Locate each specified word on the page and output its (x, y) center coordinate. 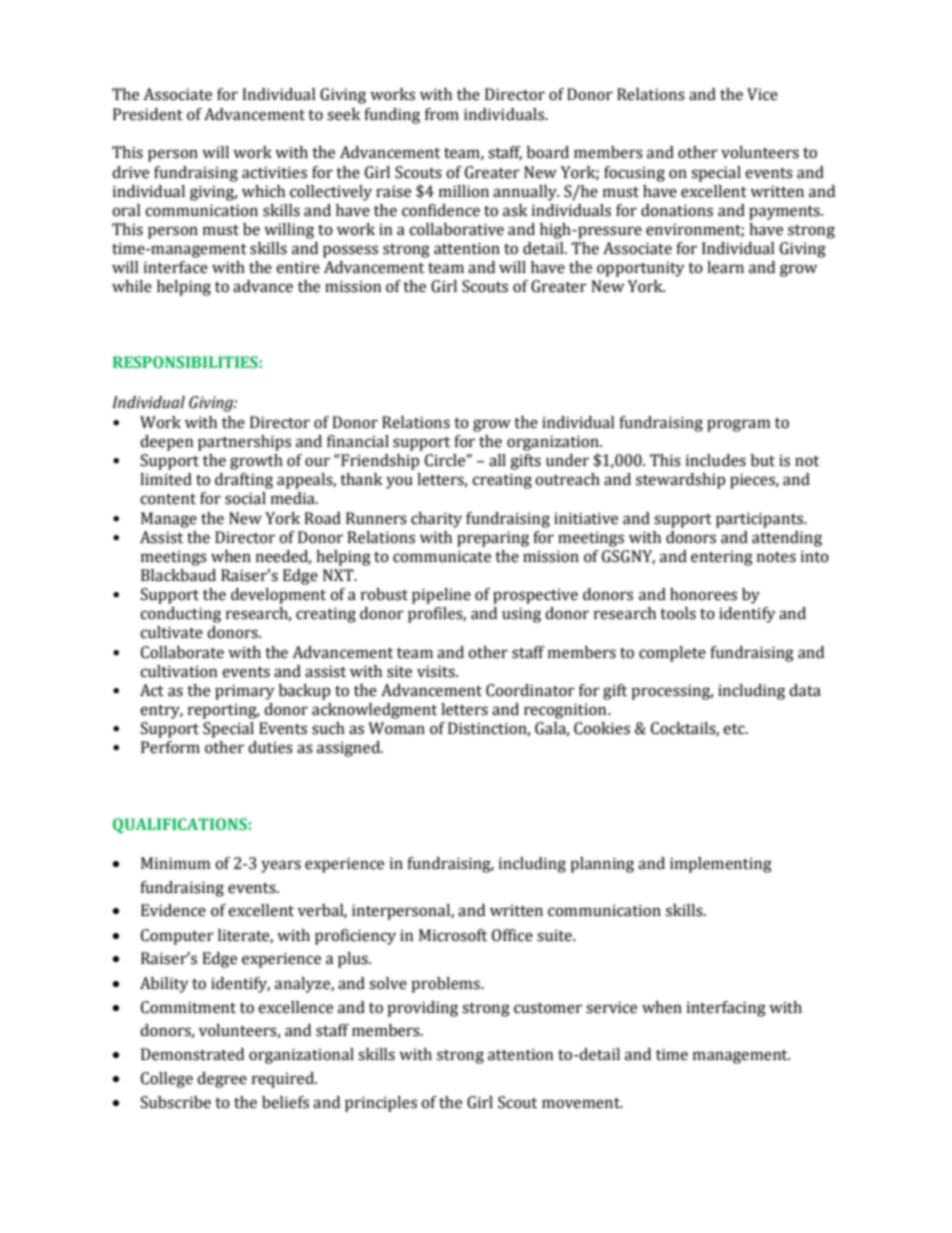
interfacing (726, 1009)
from (442, 114)
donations (677, 210)
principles (381, 1104)
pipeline (441, 596)
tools (678, 613)
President (148, 114)
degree (222, 1080)
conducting (180, 615)
